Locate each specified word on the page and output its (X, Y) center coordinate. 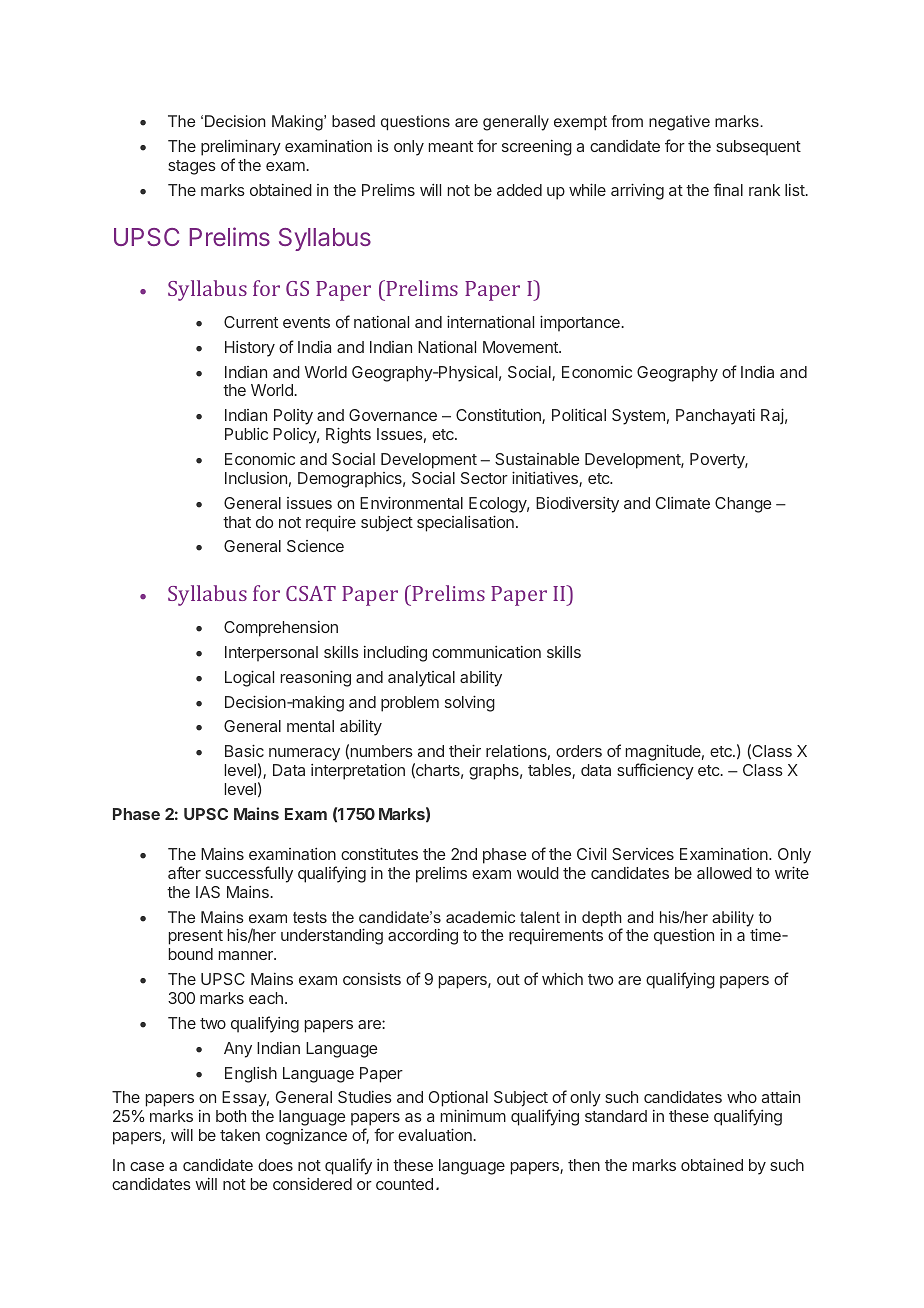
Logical (249, 678)
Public (246, 434)
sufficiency (655, 771)
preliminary (241, 147)
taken (240, 1135)
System (638, 417)
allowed (724, 873)
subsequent (758, 148)
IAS (208, 892)
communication (486, 652)
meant (451, 146)
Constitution (499, 416)
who (742, 1097)
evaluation (436, 1134)
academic (480, 917)
